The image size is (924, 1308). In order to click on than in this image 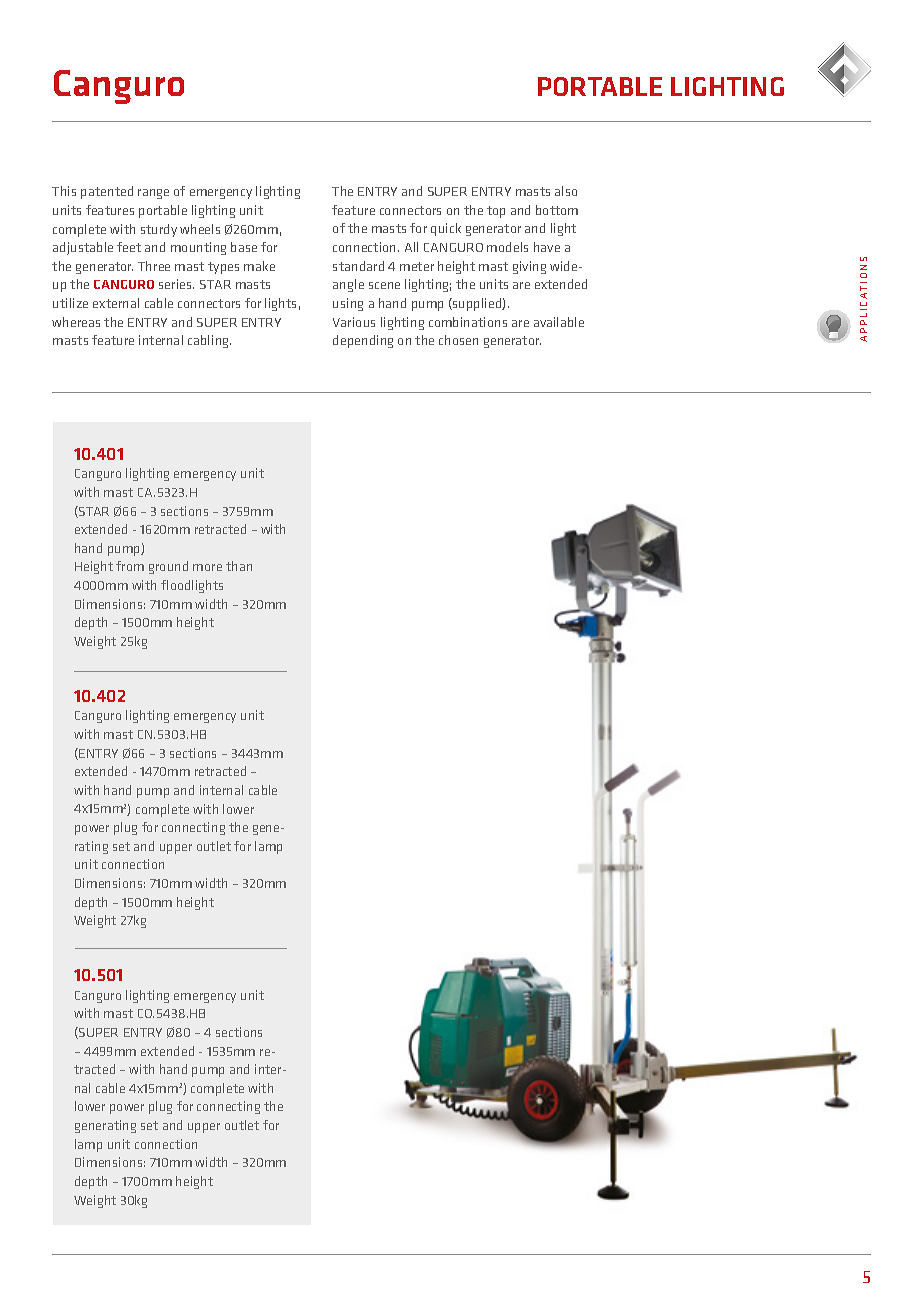, I will do `click(239, 566)`.
